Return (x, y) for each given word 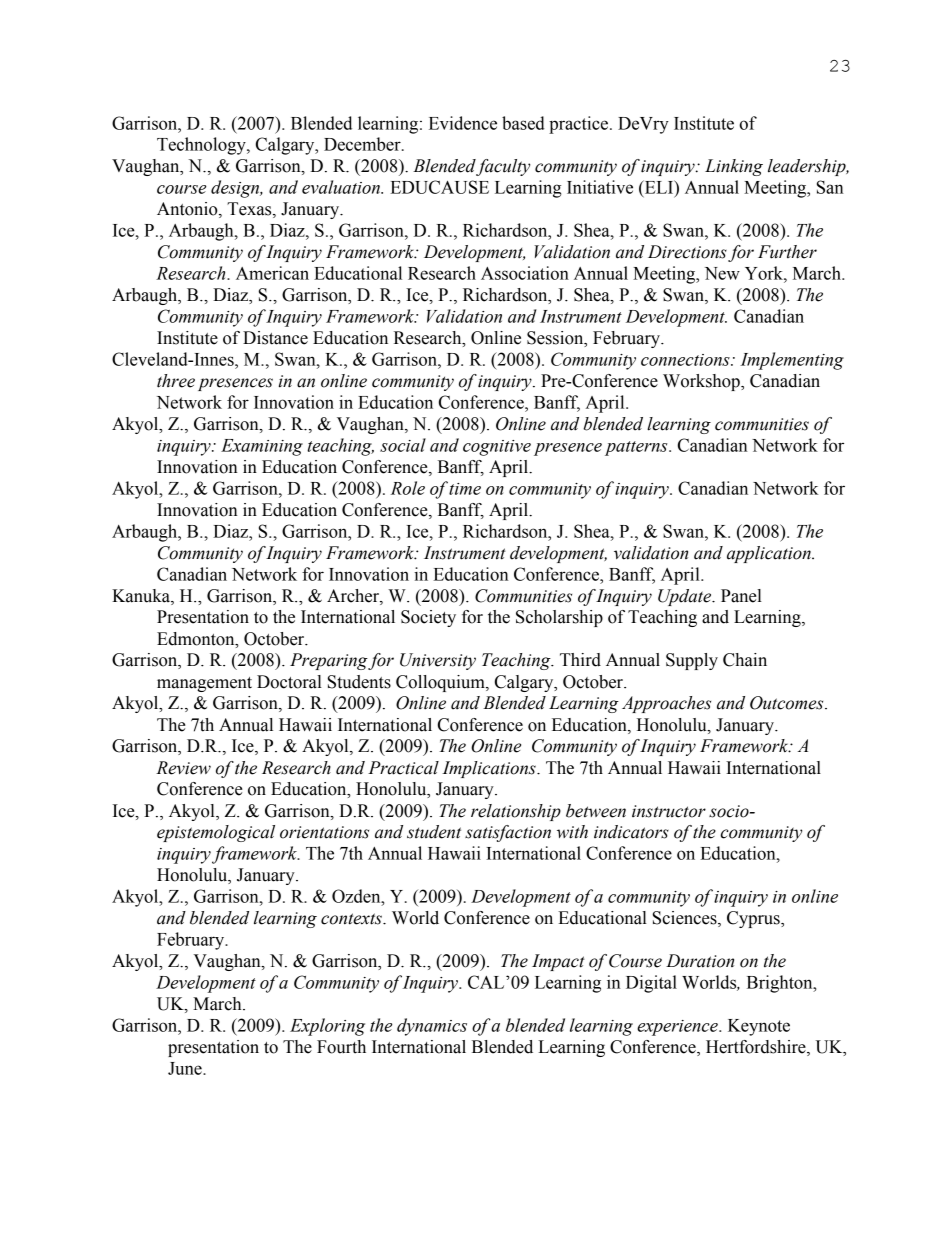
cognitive (497, 448)
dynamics (432, 1027)
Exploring (327, 1027)
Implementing (792, 361)
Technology (202, 146)
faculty (502, 167)
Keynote (759, 1027)
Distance (275, 338)
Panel (741, 596)
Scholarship (559, 618)
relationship (516, 812)
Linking (734, 167)
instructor (669, 811)
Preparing (329, 661)
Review (183, 768)
